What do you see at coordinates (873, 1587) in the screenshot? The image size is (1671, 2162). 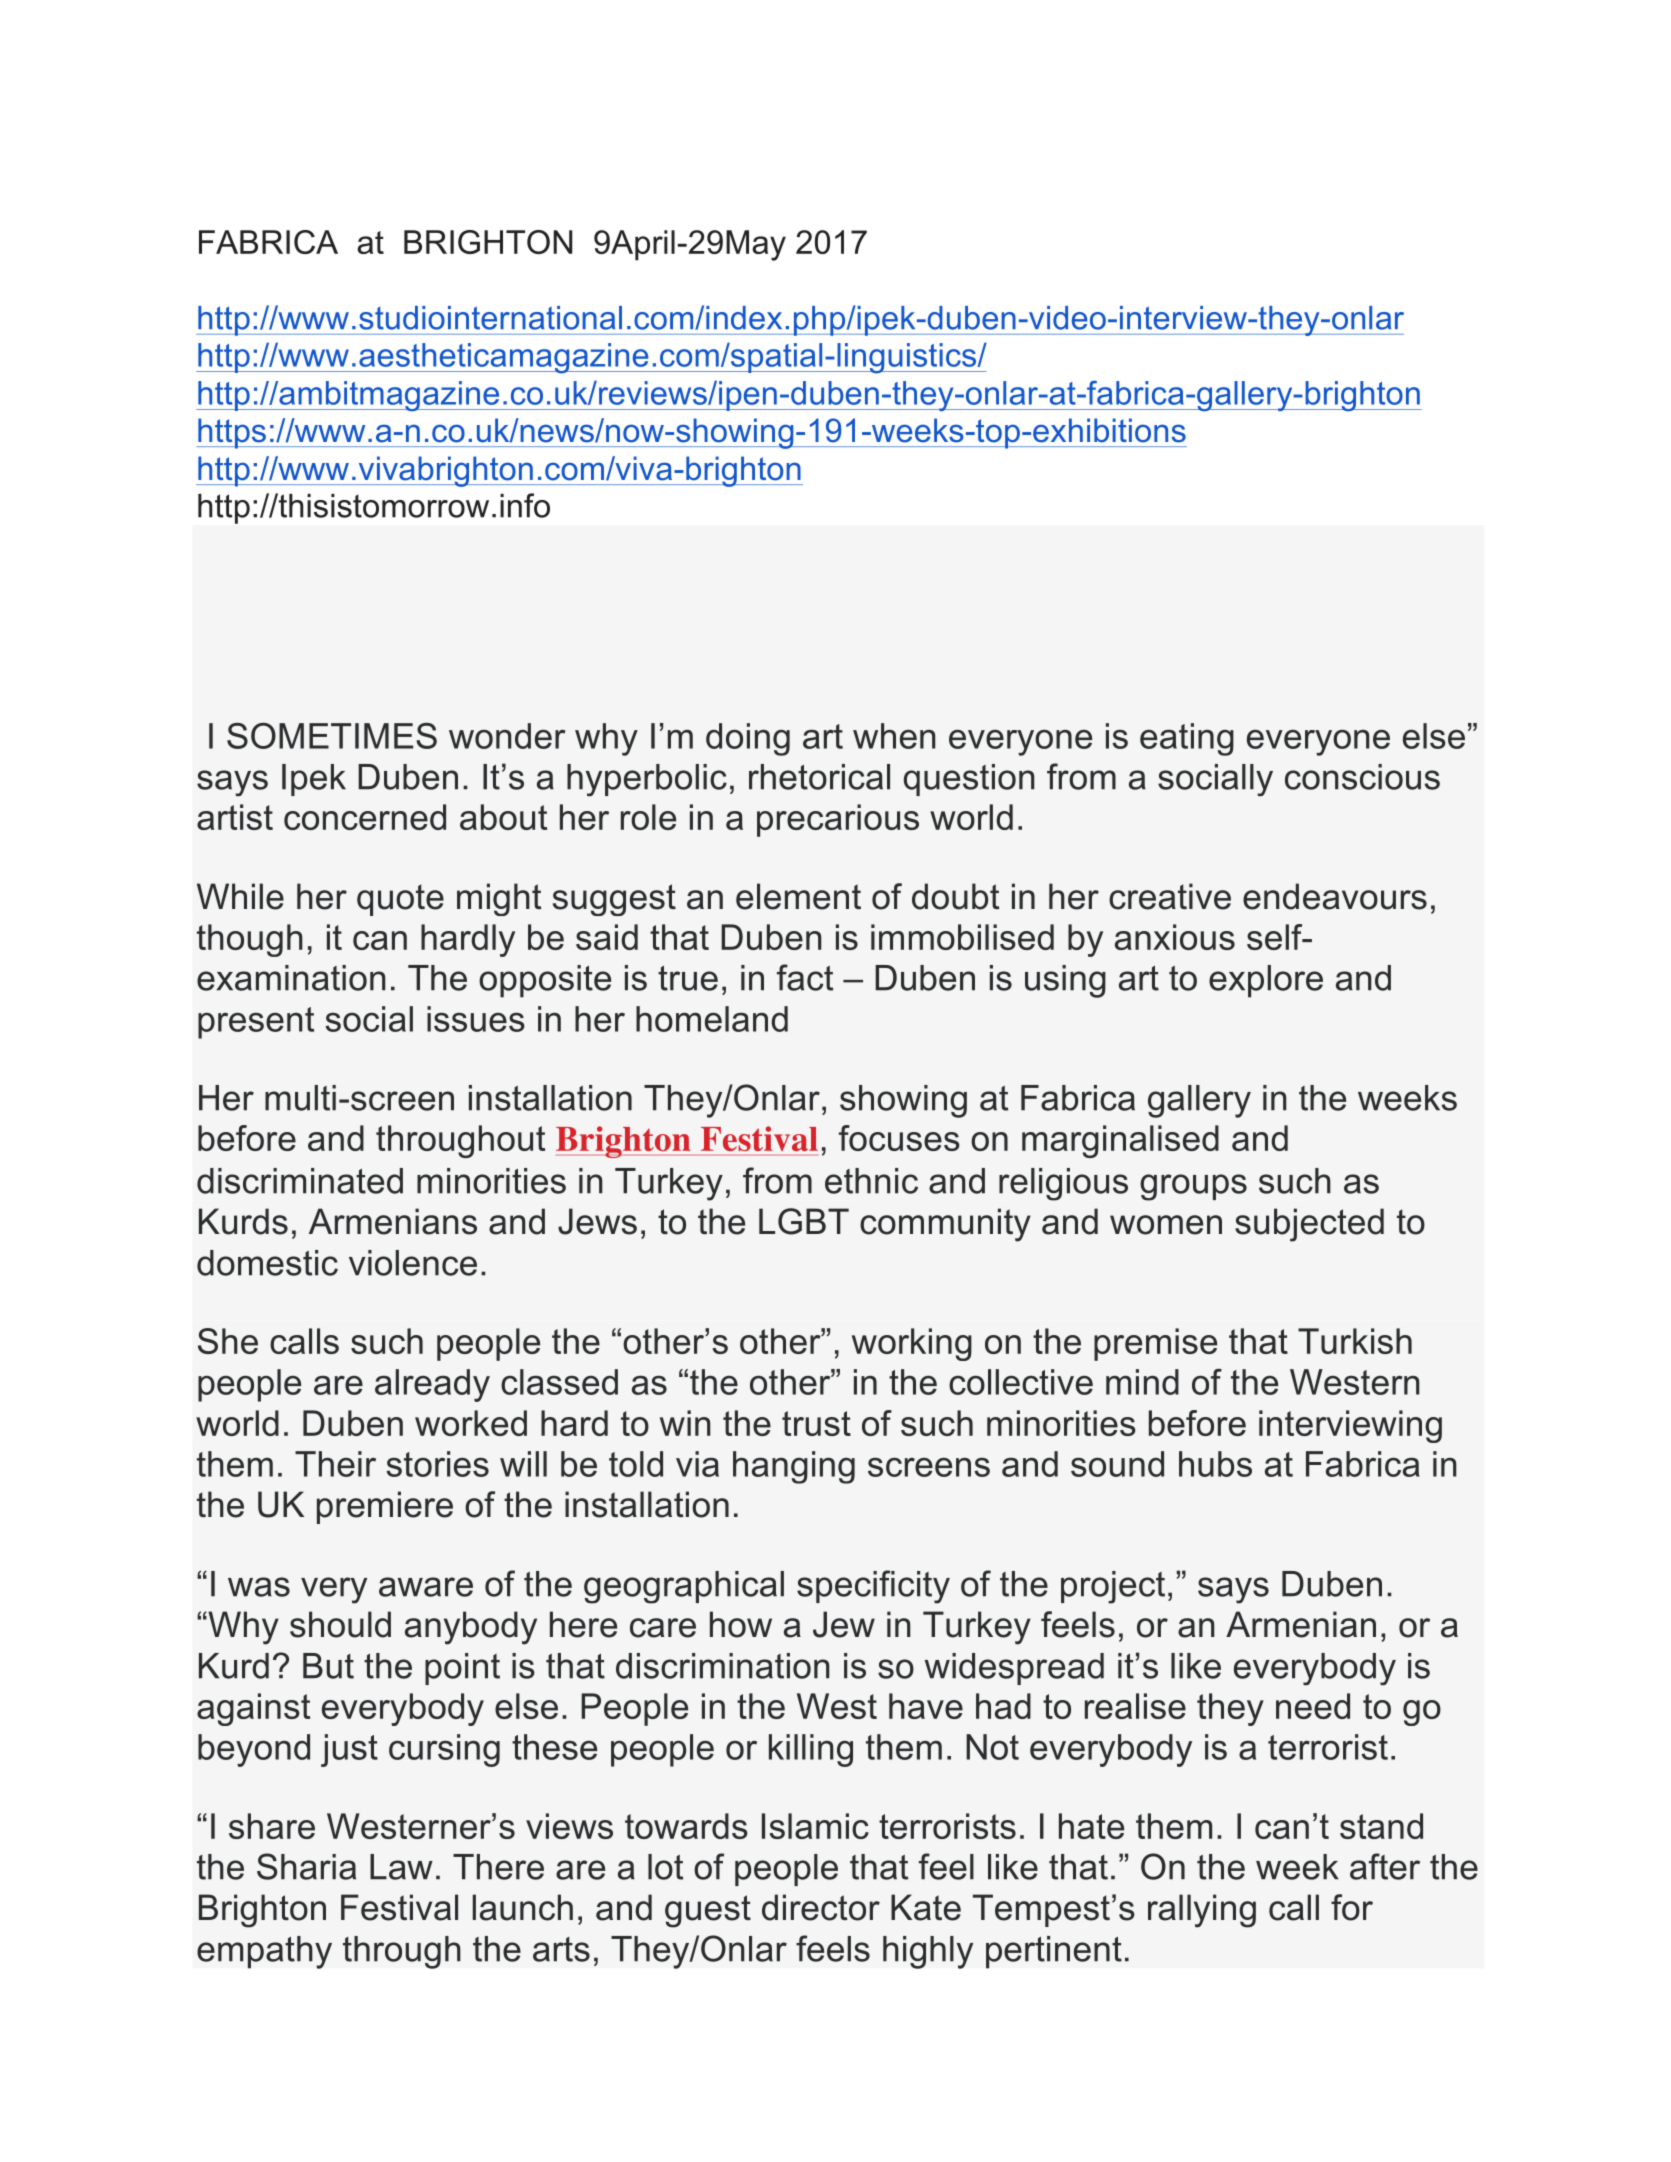 I see `specificity` at bounding box center [873, 1587].
